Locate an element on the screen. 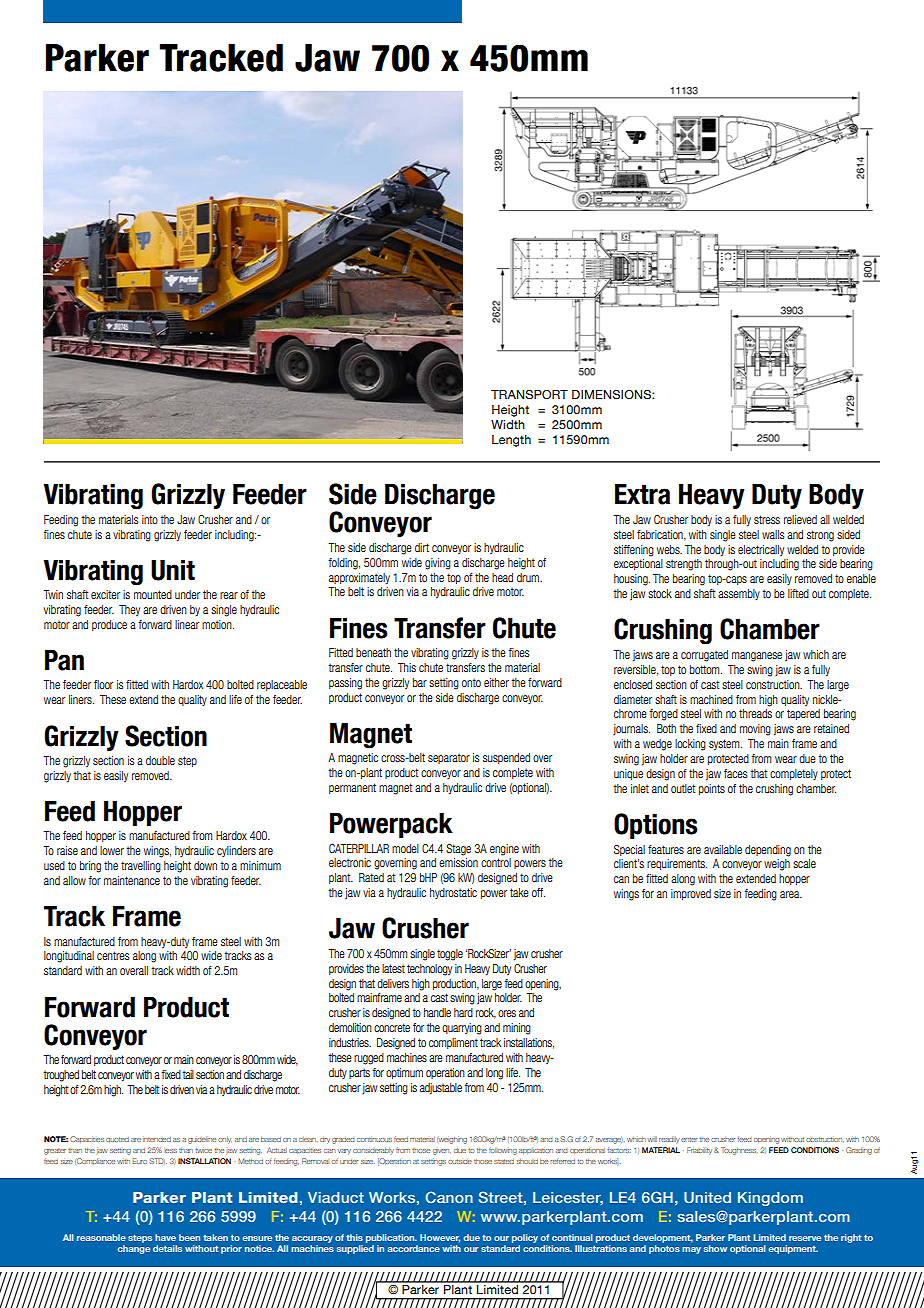  area is located at coordinates (791, 894).
